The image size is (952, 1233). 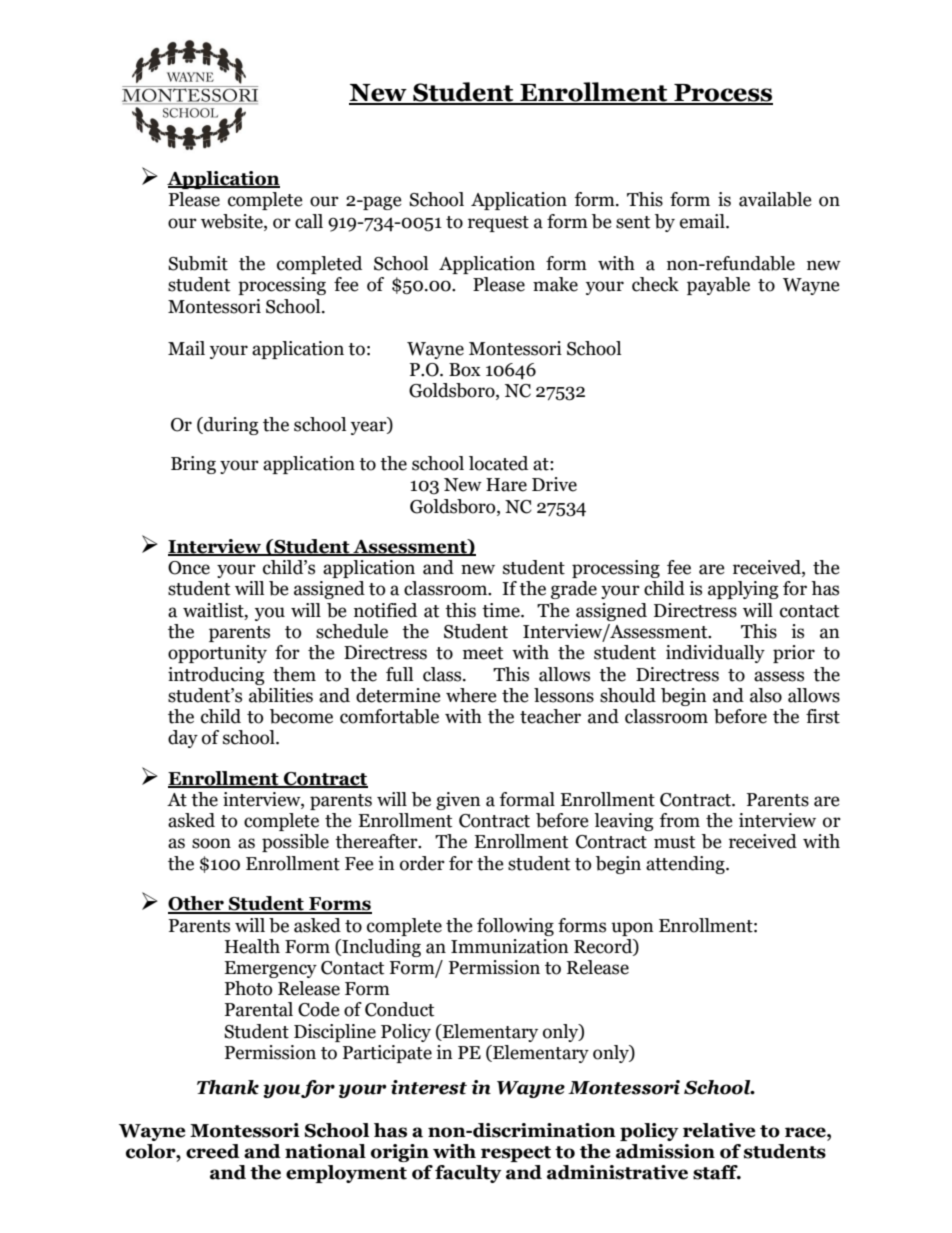 I want to click on possible, so click(x=295, y=843).
